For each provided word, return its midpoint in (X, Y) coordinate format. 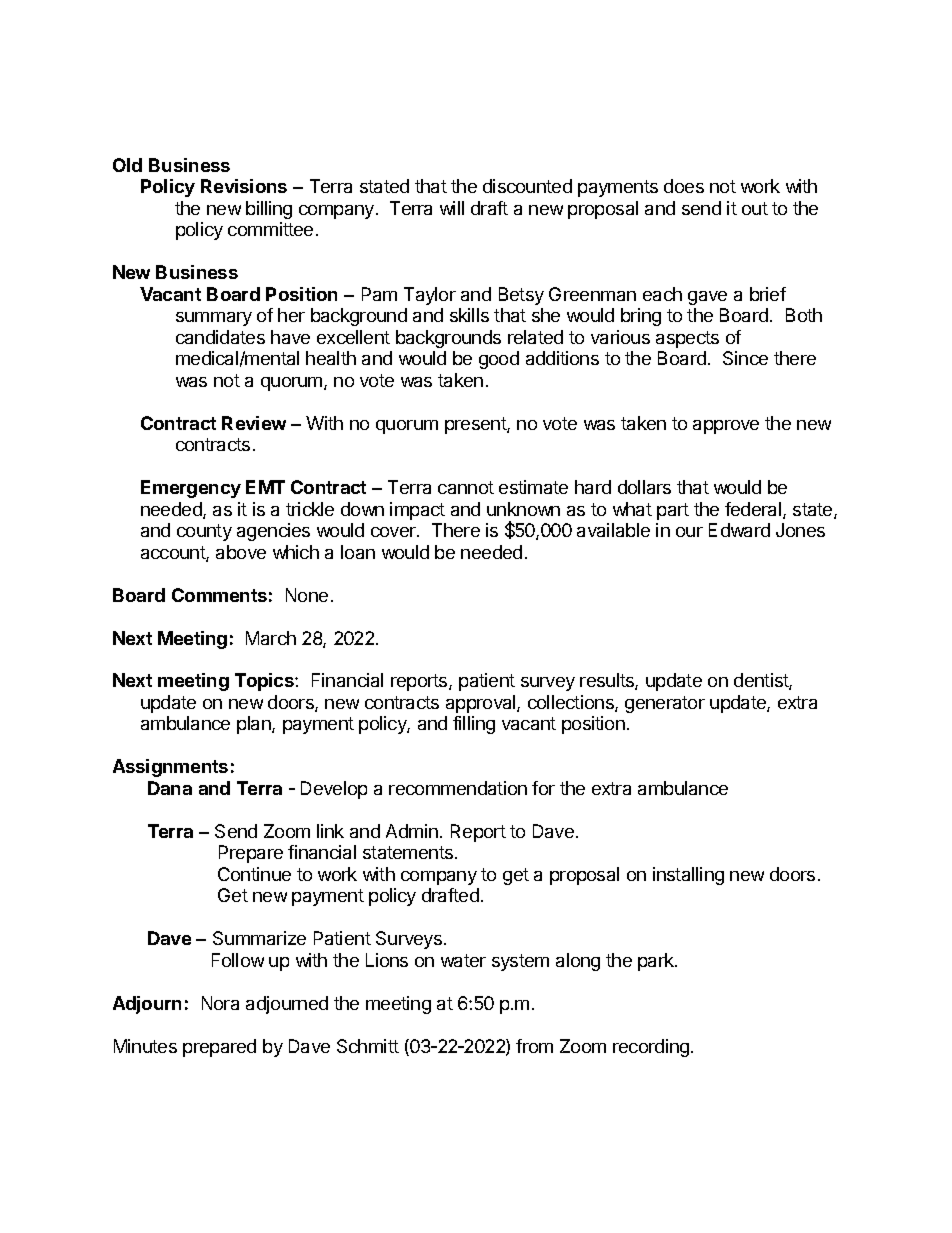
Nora (220, 1003)
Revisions (244, 186)
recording (651, 1048)
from (534, 1046)
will (452, 208)
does (684, 186)
